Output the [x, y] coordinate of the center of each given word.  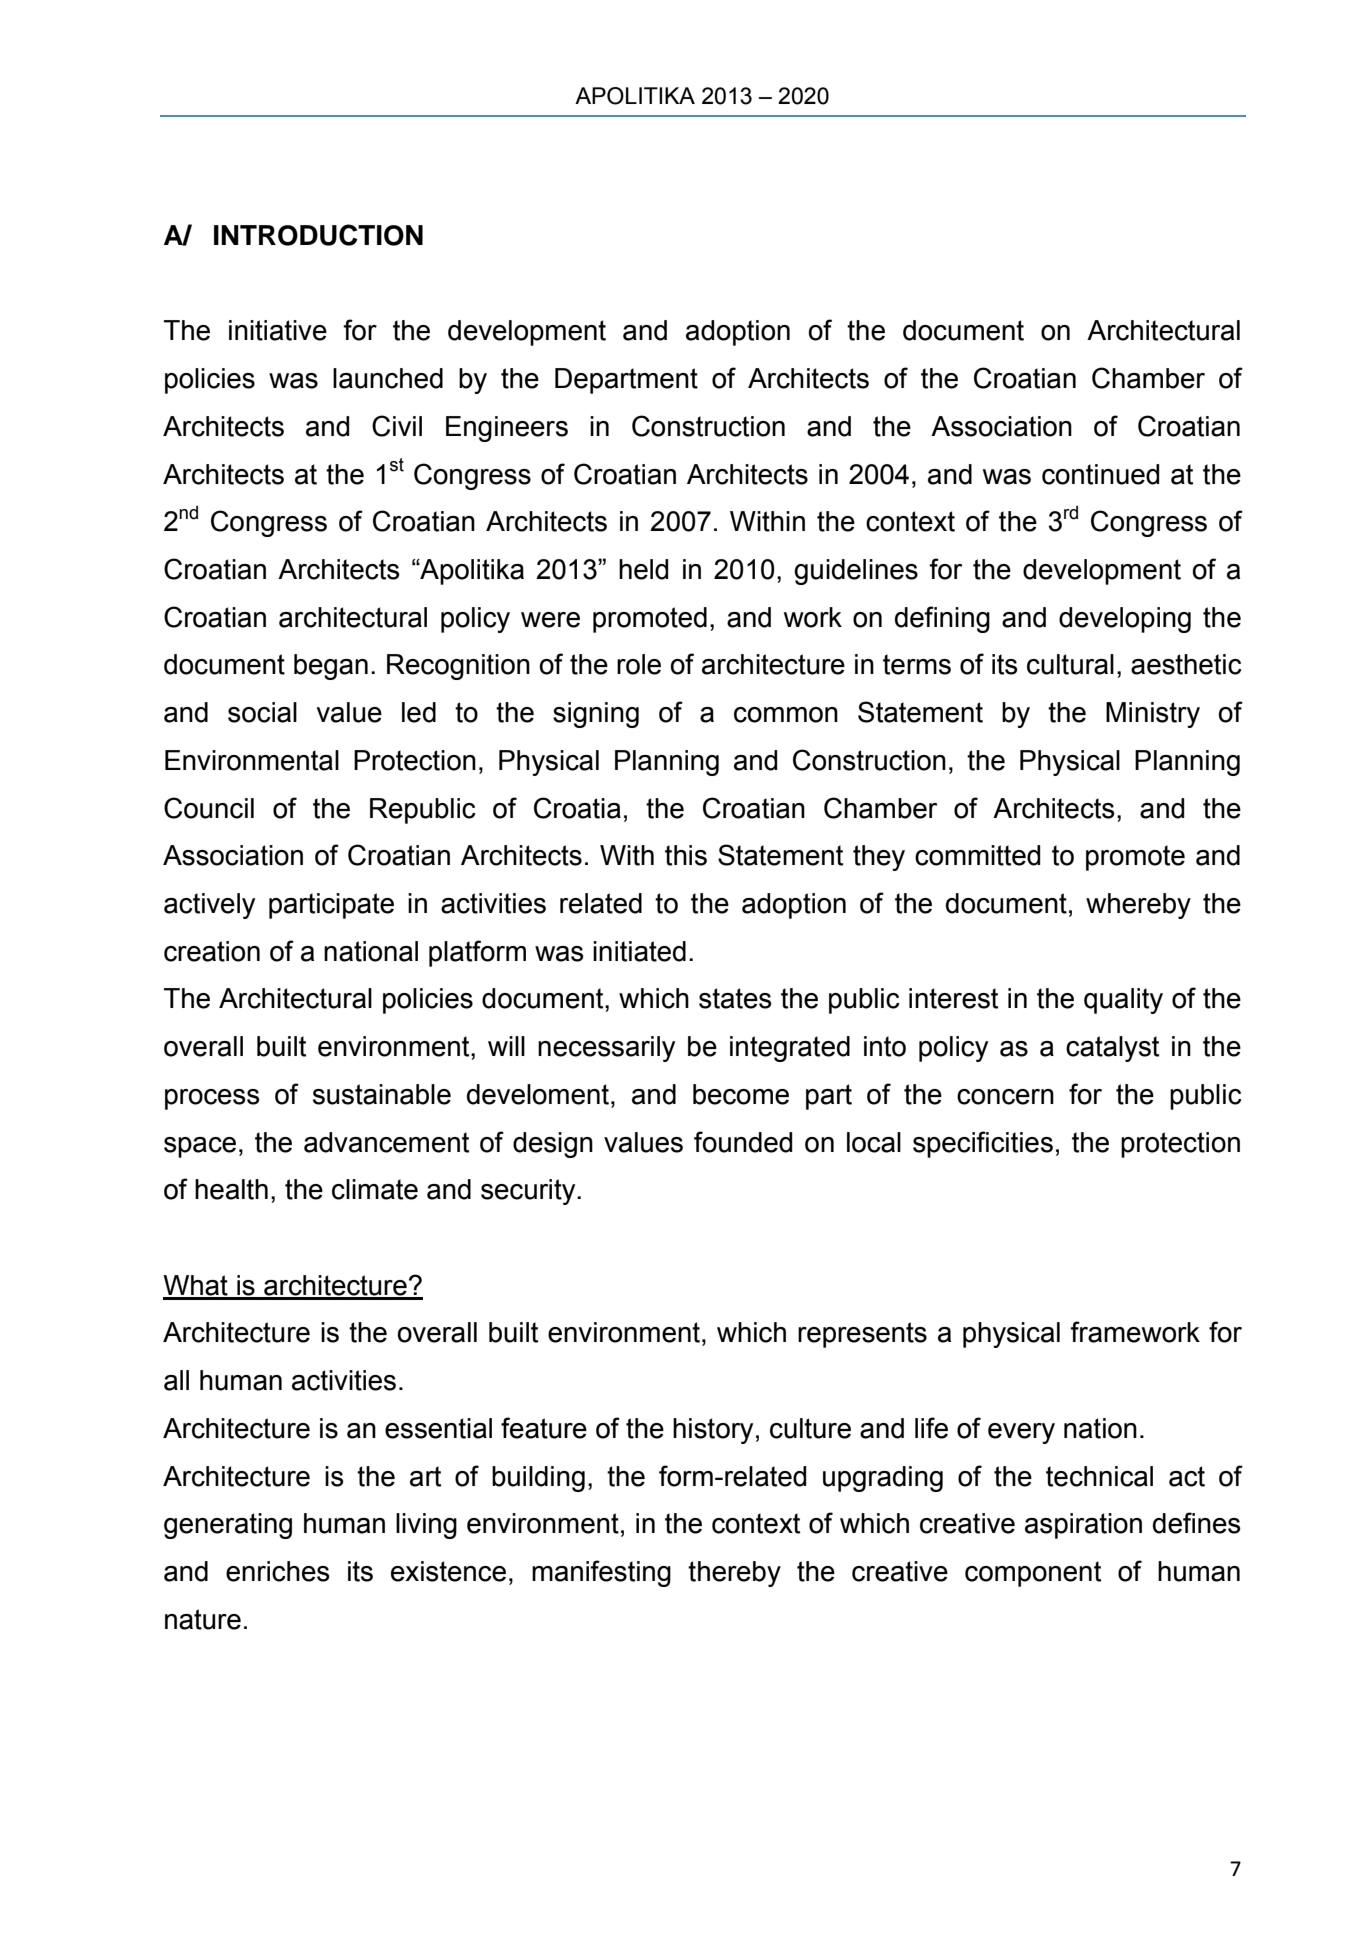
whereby [1138, 906]
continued [1100, 474]
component [1033, 1574]
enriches [278, 1571]
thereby [734, 1574]
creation [212, 951]
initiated [639, 951]
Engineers [507, 429]
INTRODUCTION [318, 235]
